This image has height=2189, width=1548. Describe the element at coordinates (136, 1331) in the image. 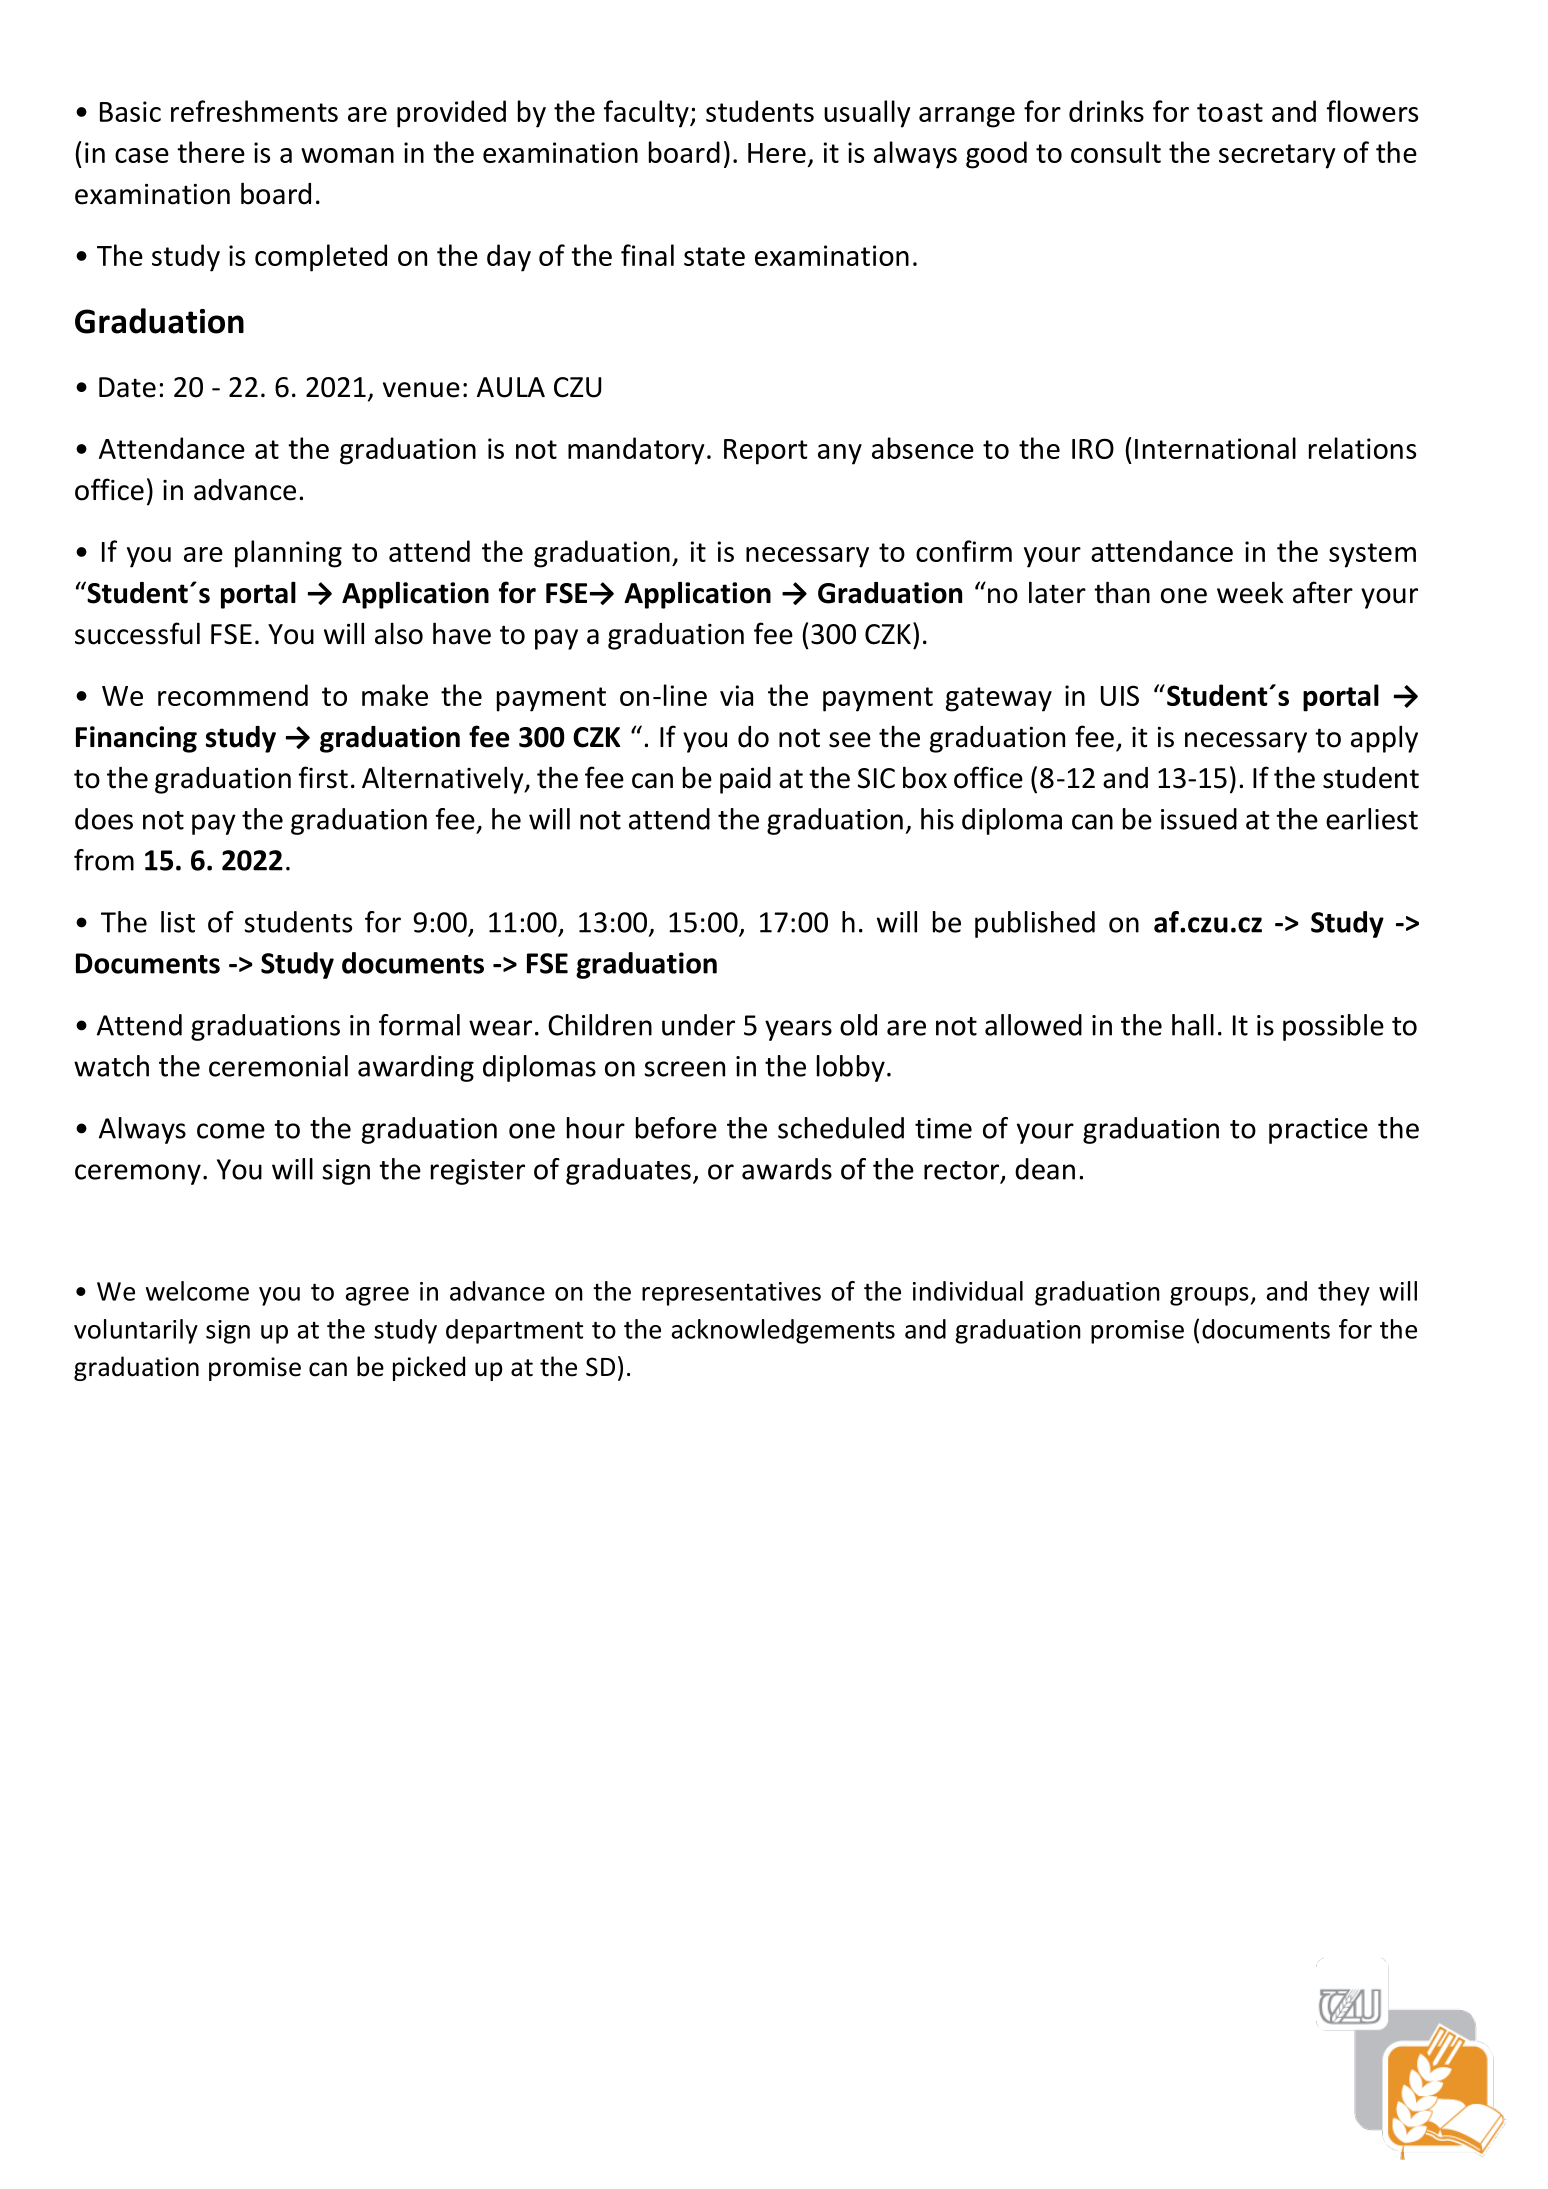

I see `voluntarily` at that location.
